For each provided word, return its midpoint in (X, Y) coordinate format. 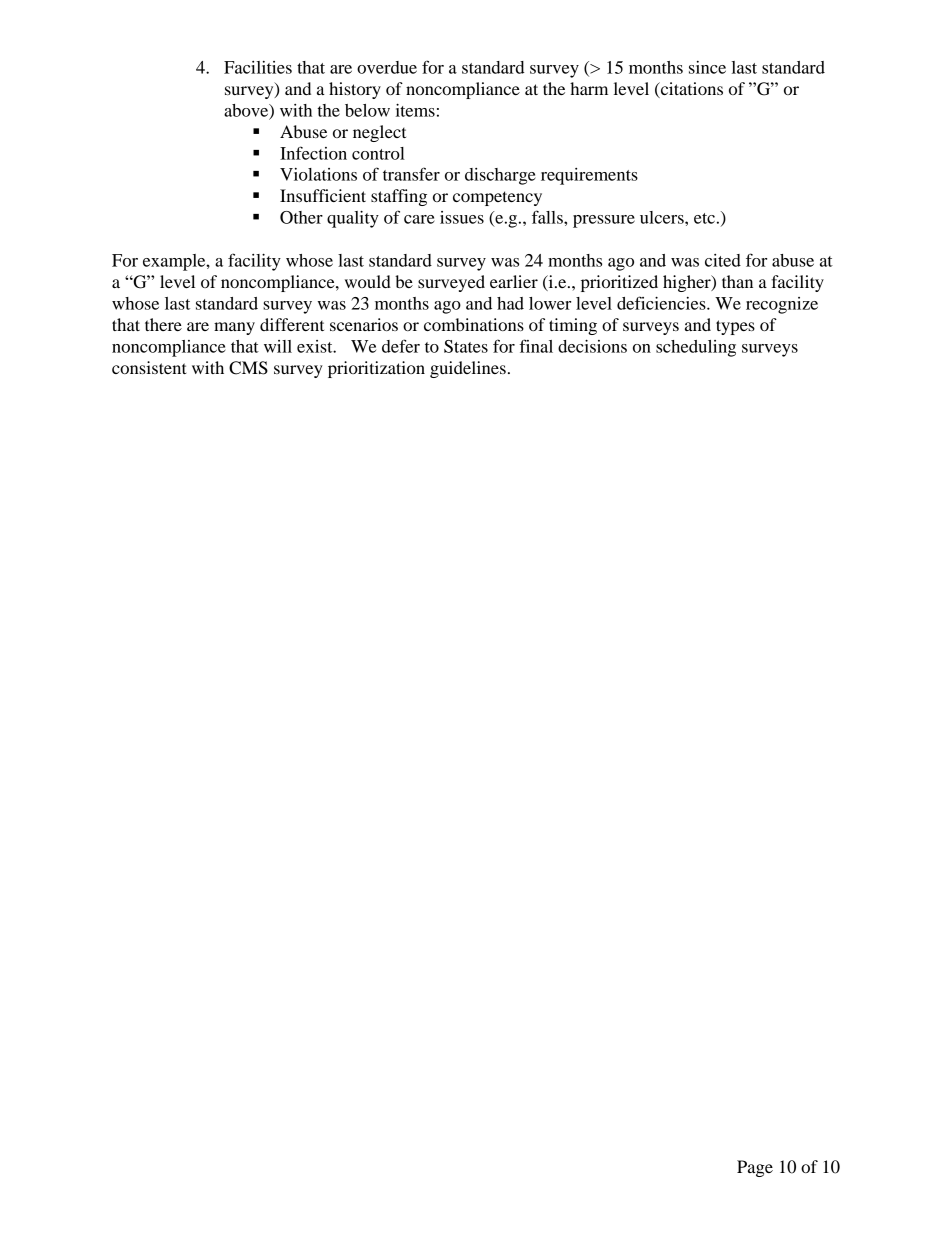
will (278, 346)
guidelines (468, 369)
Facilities (258, 67)
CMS (248, 368)
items (415, 110)
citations (691, 88)
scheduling (696, 348)
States (466, 346)
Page (755, 1168)
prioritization (376, 369)
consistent (149, 367)
